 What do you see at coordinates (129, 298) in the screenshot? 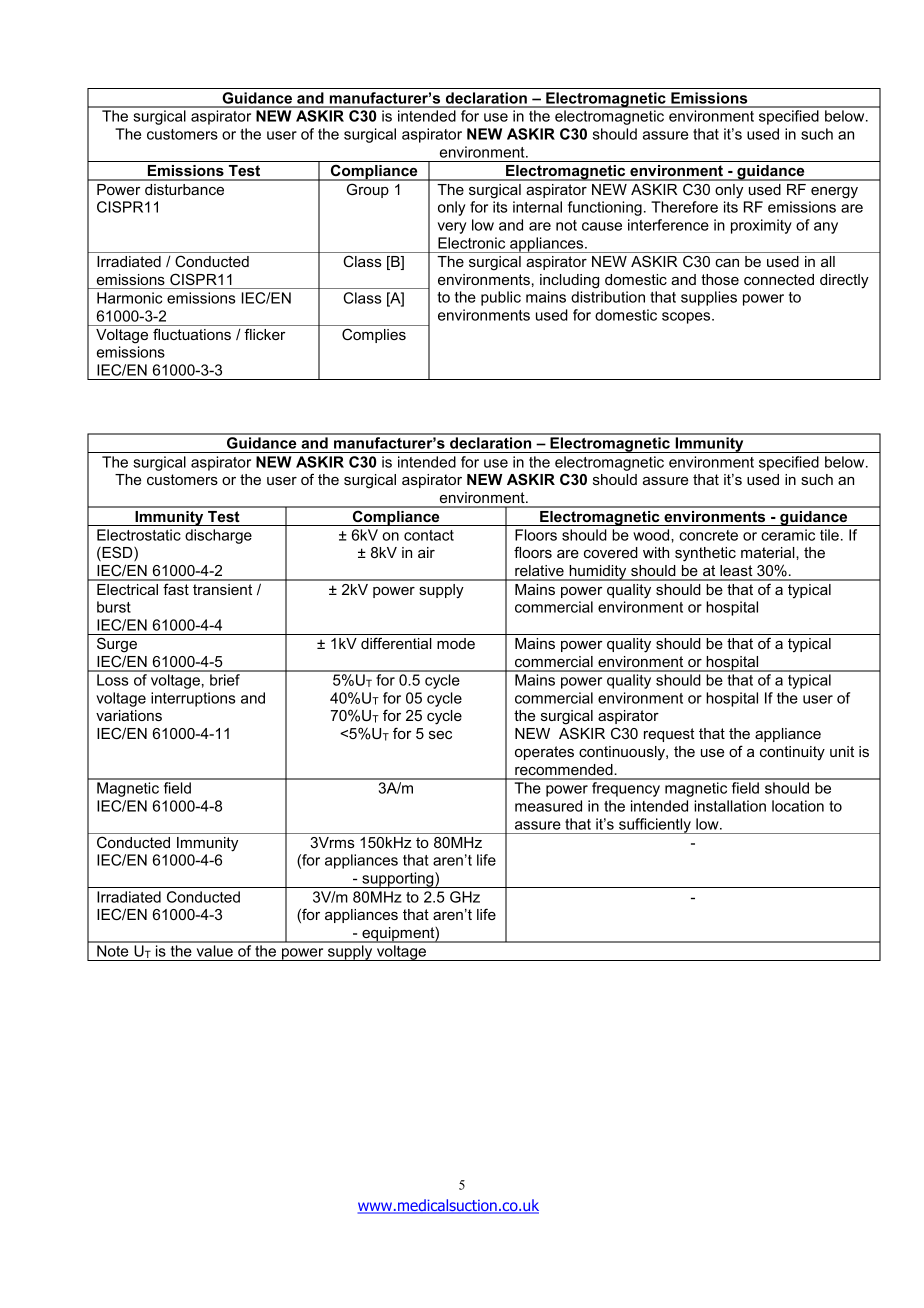
I see `Harmonic` at bounding box center [129, 298].
